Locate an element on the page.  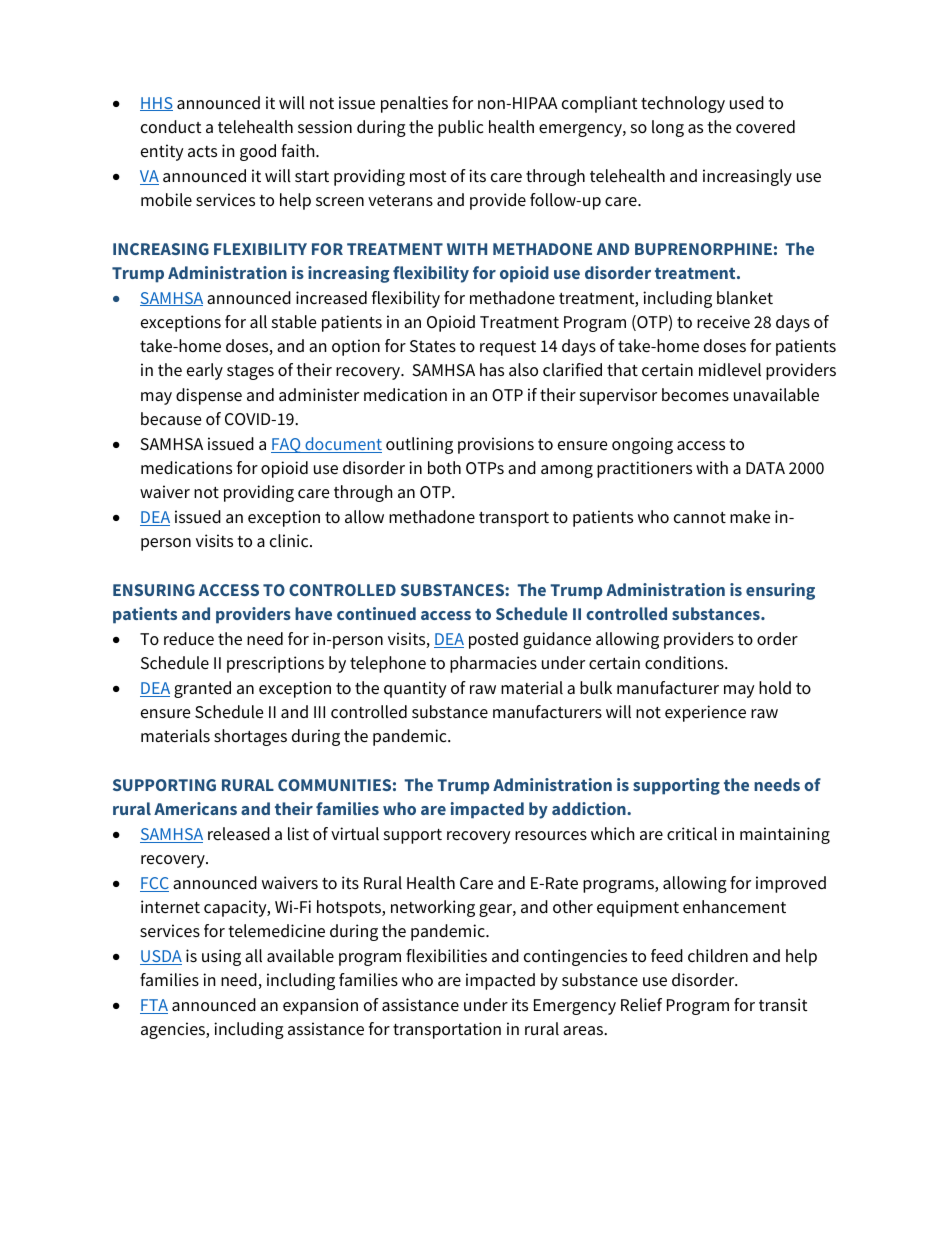
experience is located at coordinates (705, 713).
